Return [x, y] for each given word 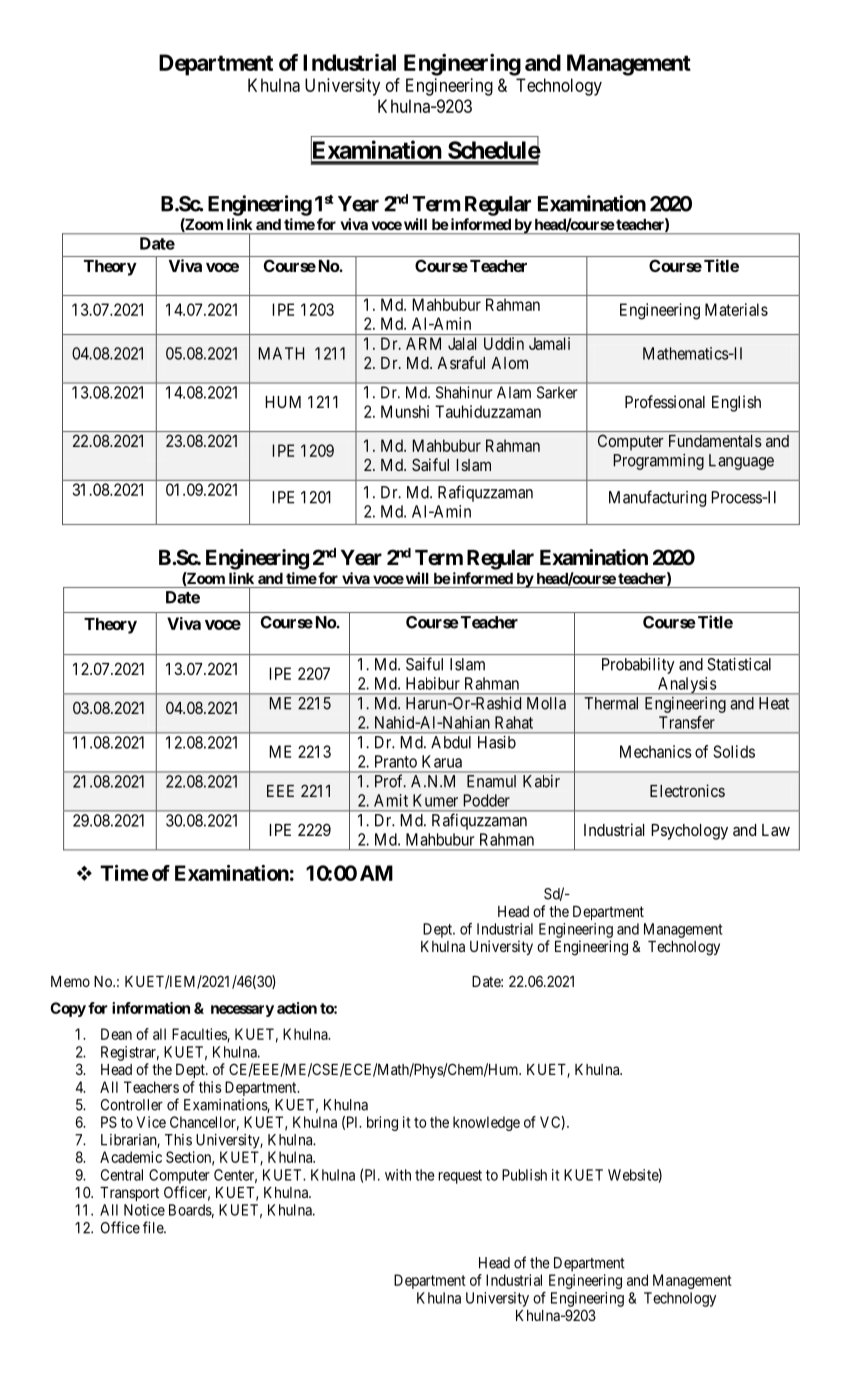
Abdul [451, 742]
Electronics [687, 790]
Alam [514, 392]
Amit [391, 800]
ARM [423, 343]
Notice [144, 1210]
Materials [736, 309]
